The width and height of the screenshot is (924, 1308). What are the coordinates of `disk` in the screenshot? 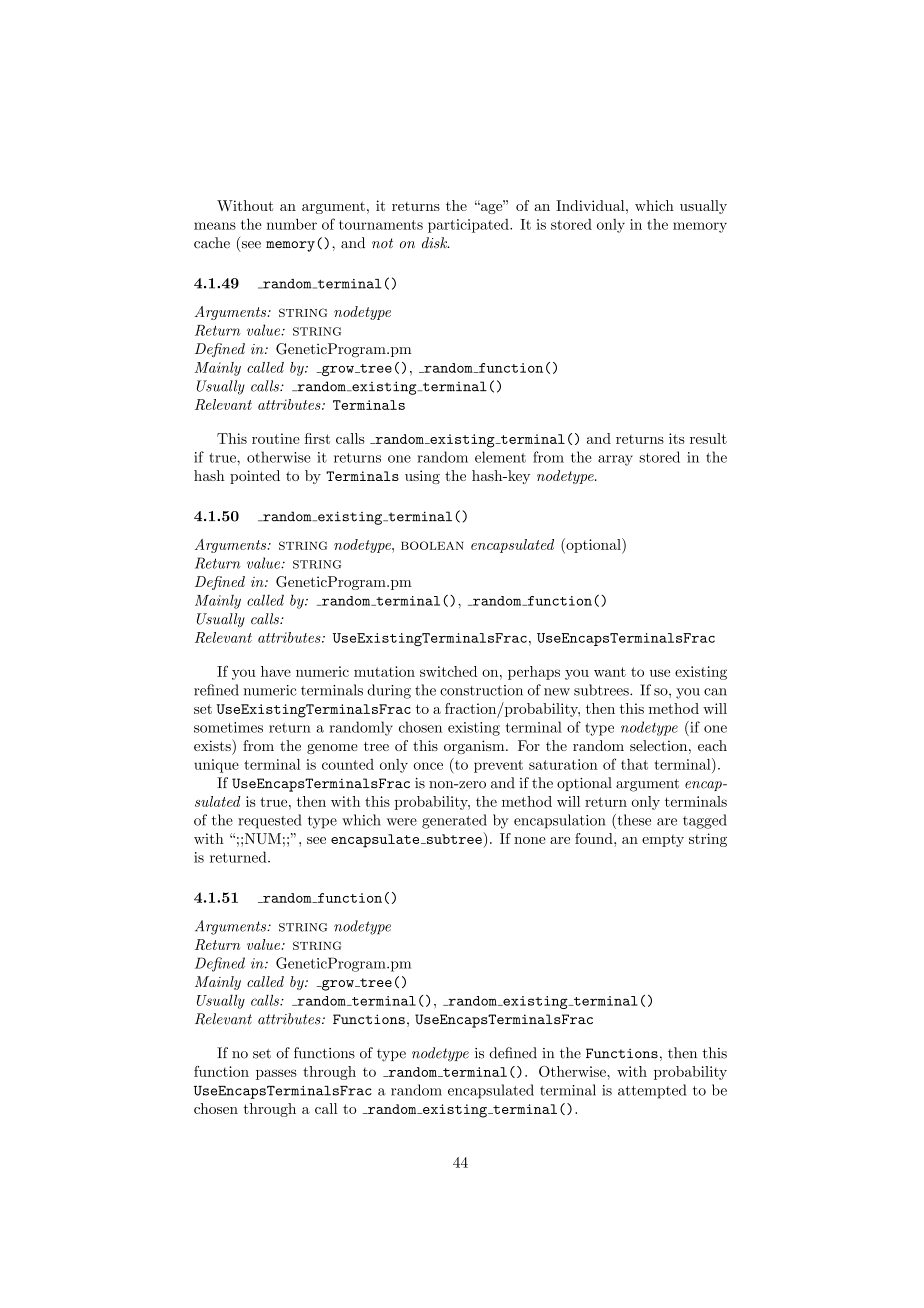 It's located at (435, 243).
